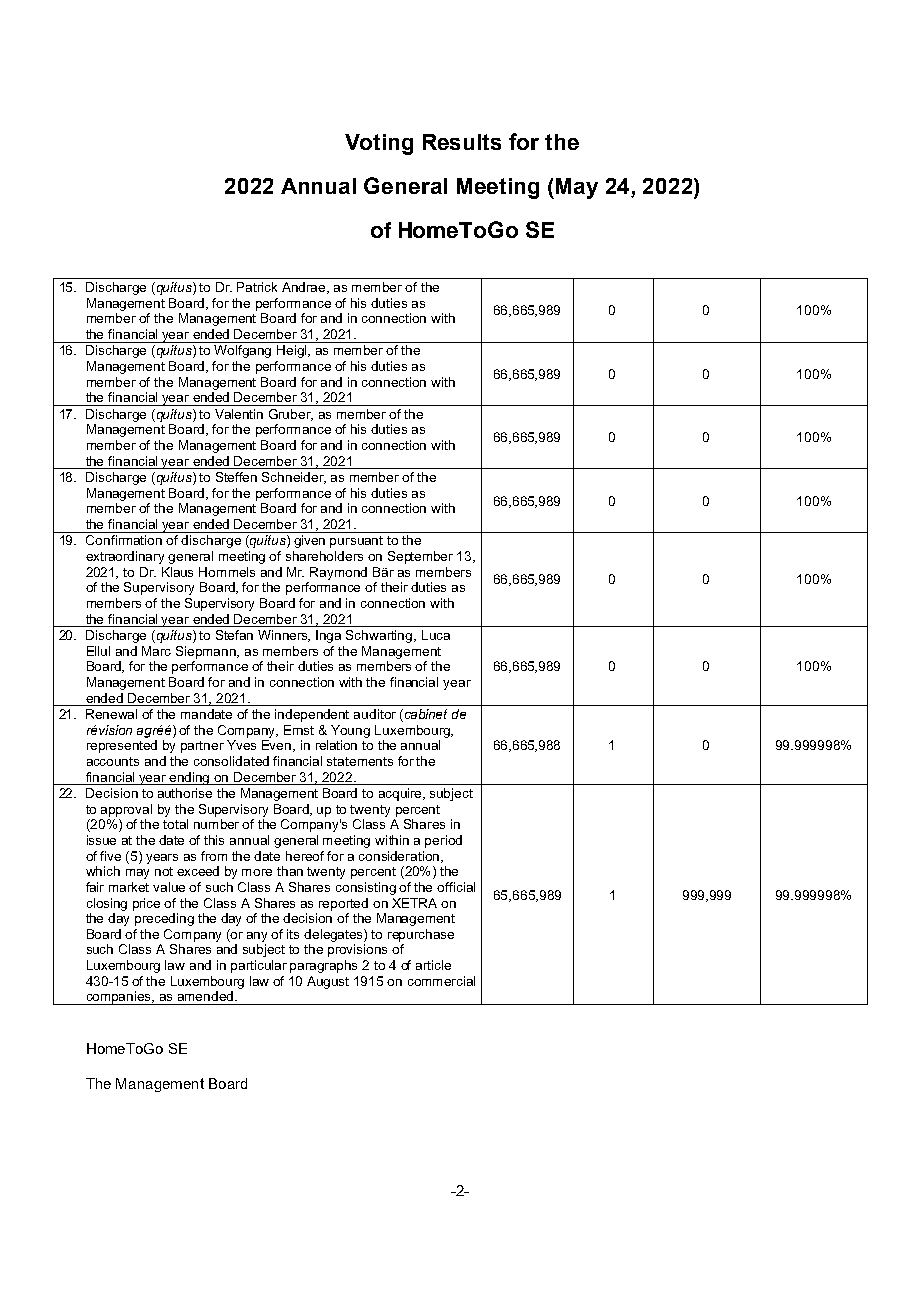  I want to click on Results, so click(462, 142).
